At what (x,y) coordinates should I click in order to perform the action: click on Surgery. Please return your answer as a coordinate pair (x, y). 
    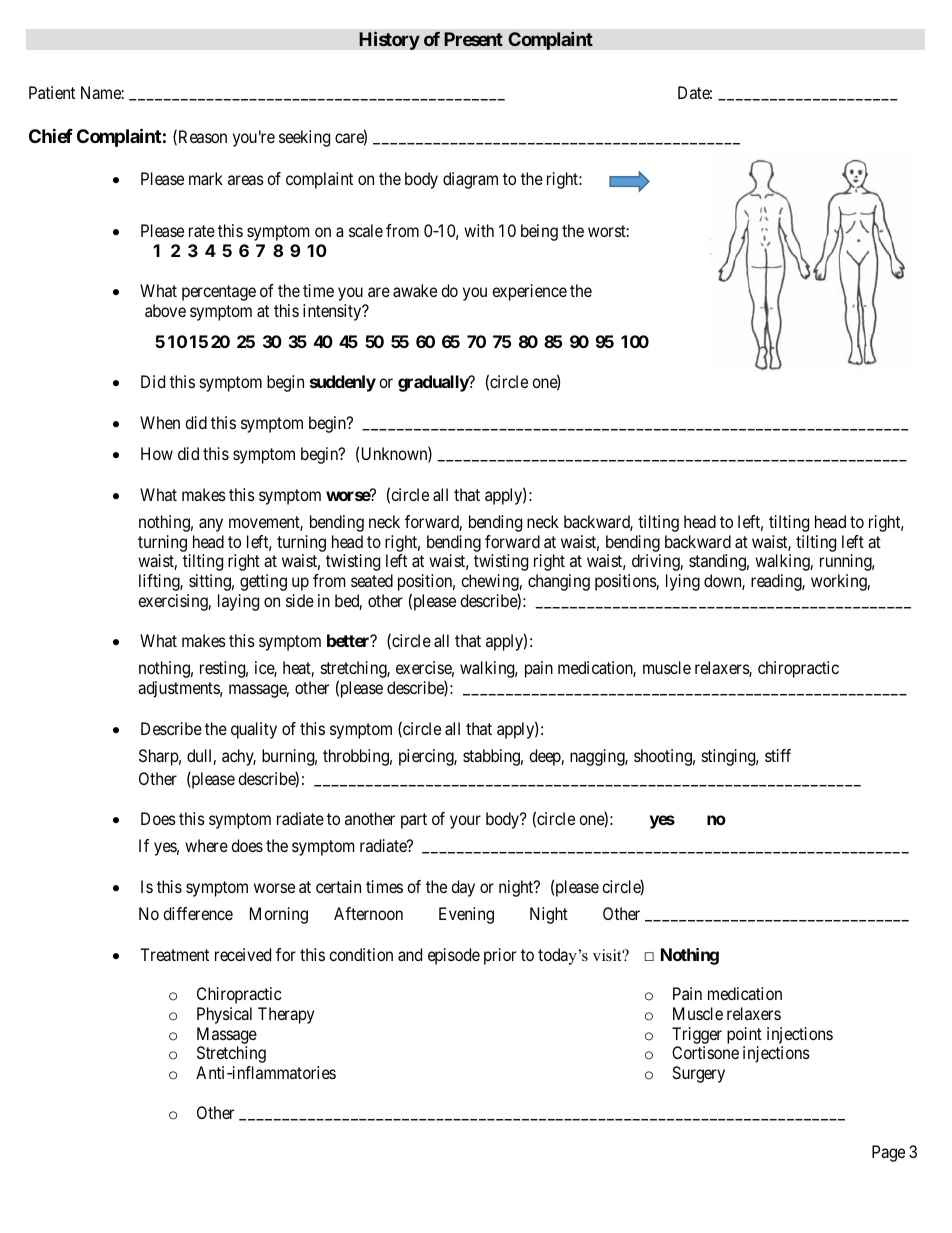
    Looking at the image, I should click on (698, 1074).
